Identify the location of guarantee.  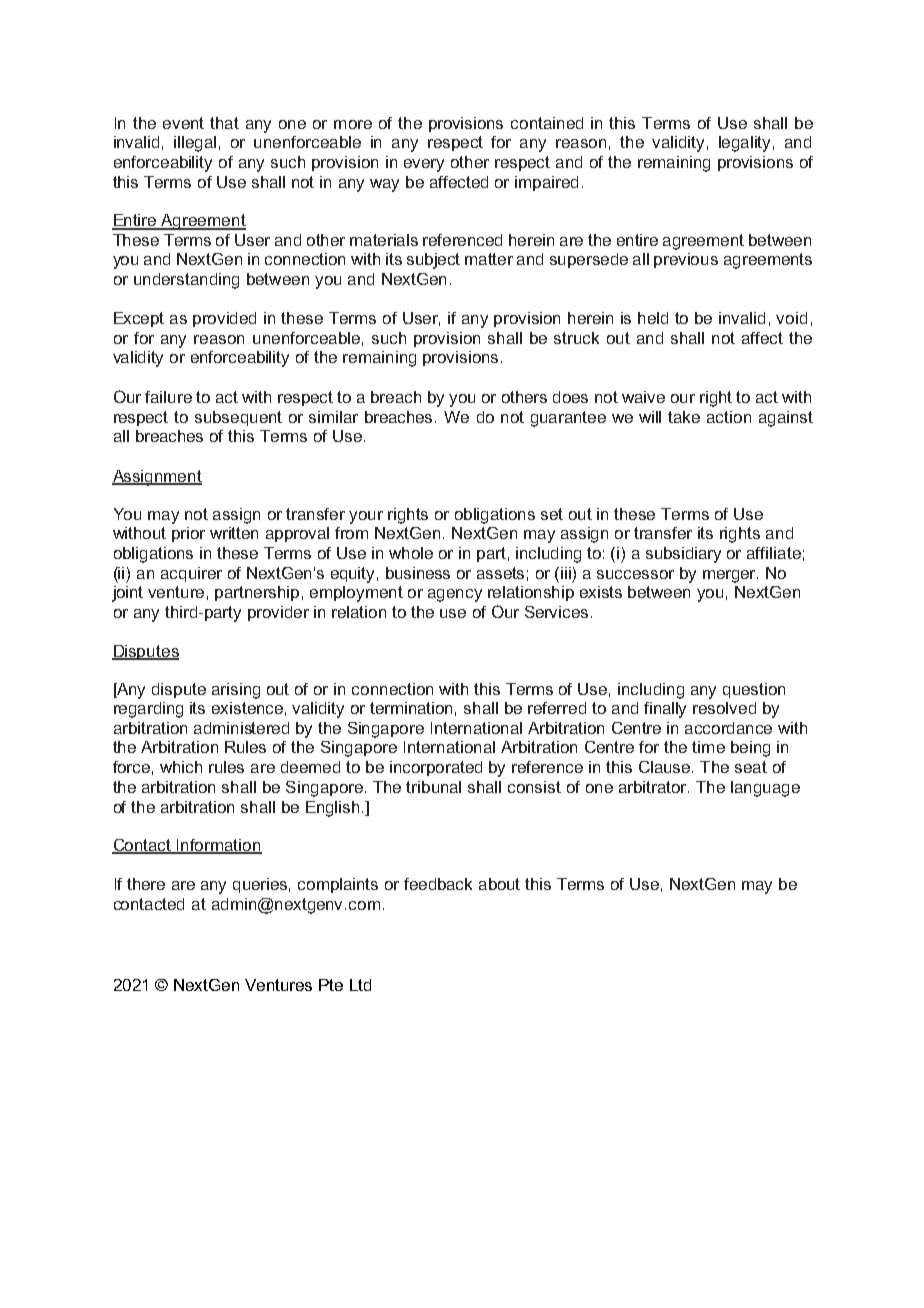
(568, 419).
